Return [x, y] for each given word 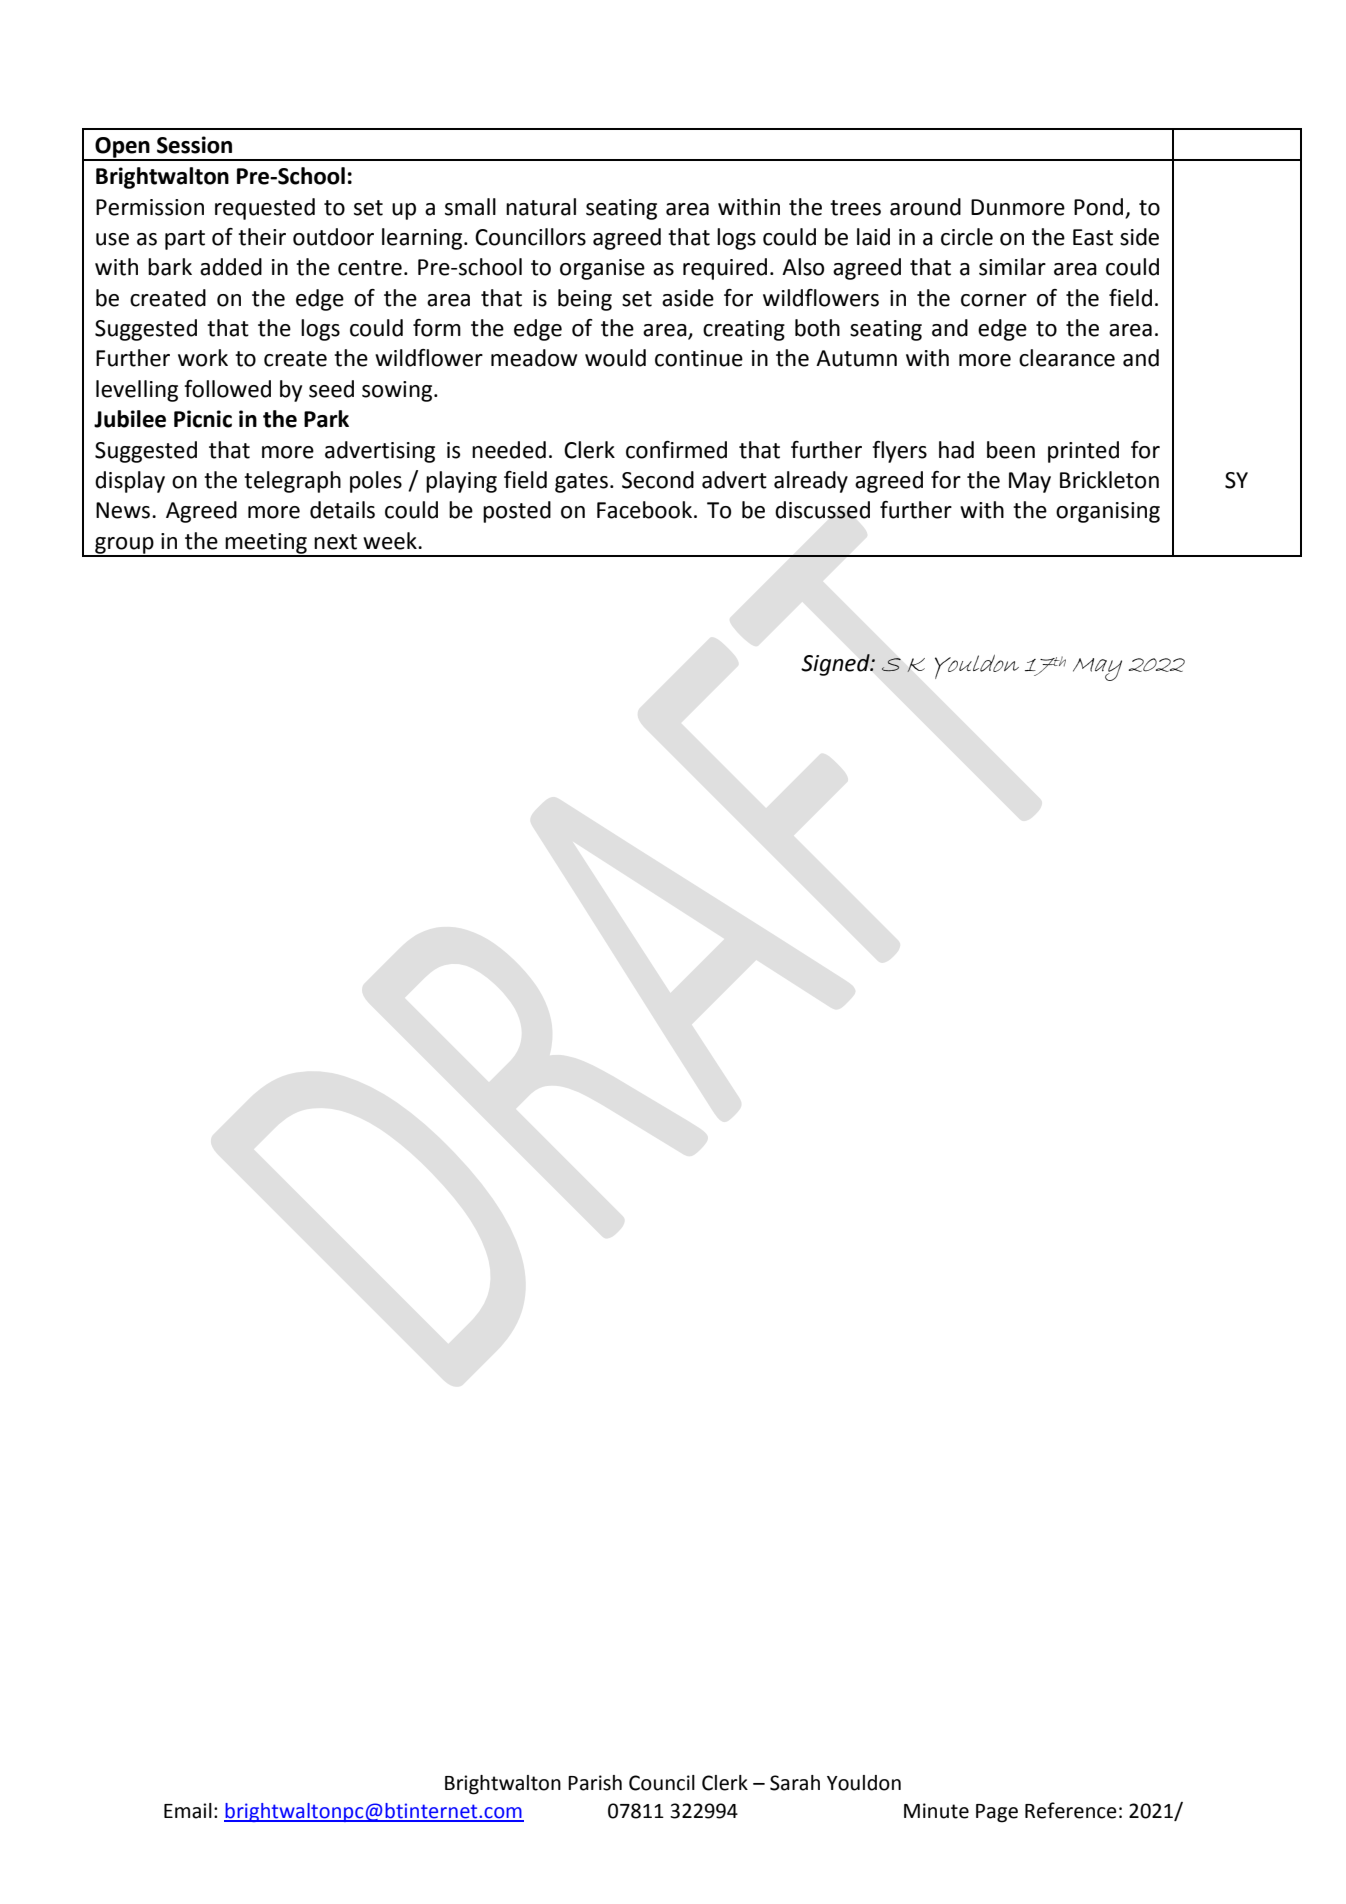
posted [517, 512]
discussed [822, 510]
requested [265, 209]
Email [188, 1811]
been [1011, 450]
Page [997, 1813]
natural [541, 207]
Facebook [644, 510]
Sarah [795, 1783]
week [391, 541]
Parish [595, 1783]
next [335, 542]
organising [1108, 512]
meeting [266, 544]
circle [967, 237]
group [124, 546]
